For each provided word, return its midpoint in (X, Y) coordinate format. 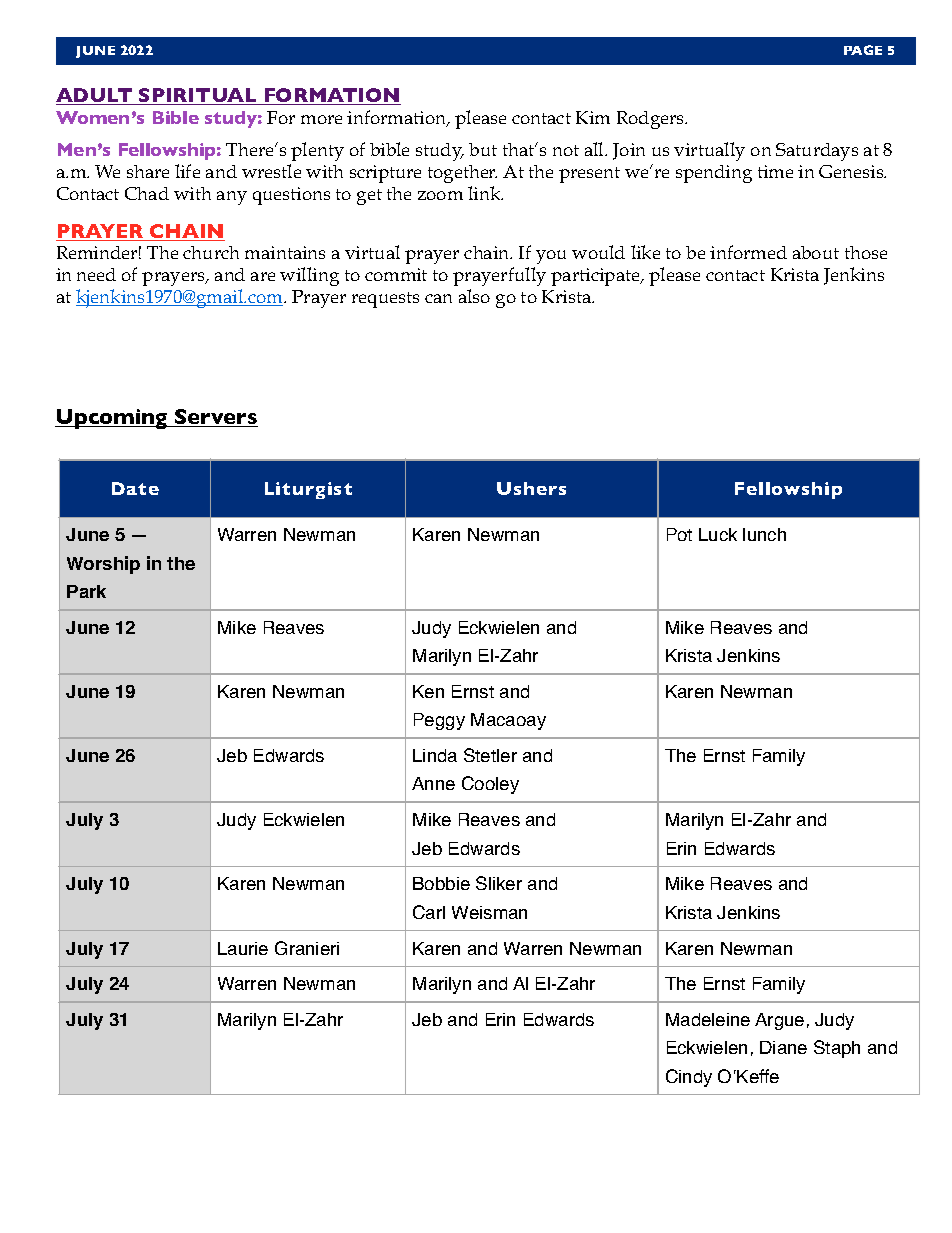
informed (748, 252)
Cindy (689, 1078)
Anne (433, 783)
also (474, 296)
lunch (764, 534)
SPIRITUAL (198, 96)
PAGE (863, 50)
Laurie (243, 948)
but (483, 149)
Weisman (489, 912)
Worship (103, 565)
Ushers (531, 488)
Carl (429, 912)
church (211, 252)
